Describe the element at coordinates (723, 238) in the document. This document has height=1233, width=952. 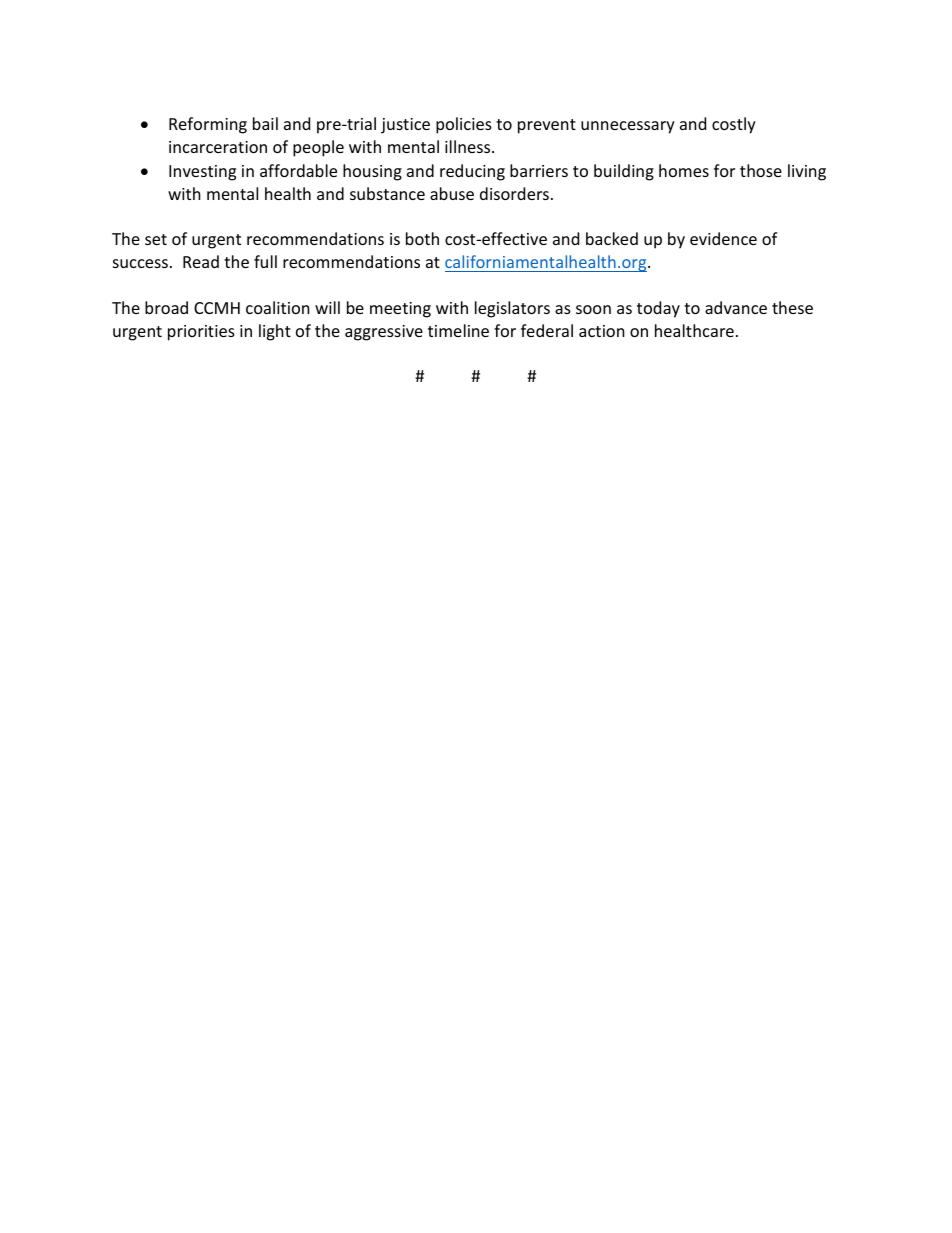
I see `evidence` at that location.
